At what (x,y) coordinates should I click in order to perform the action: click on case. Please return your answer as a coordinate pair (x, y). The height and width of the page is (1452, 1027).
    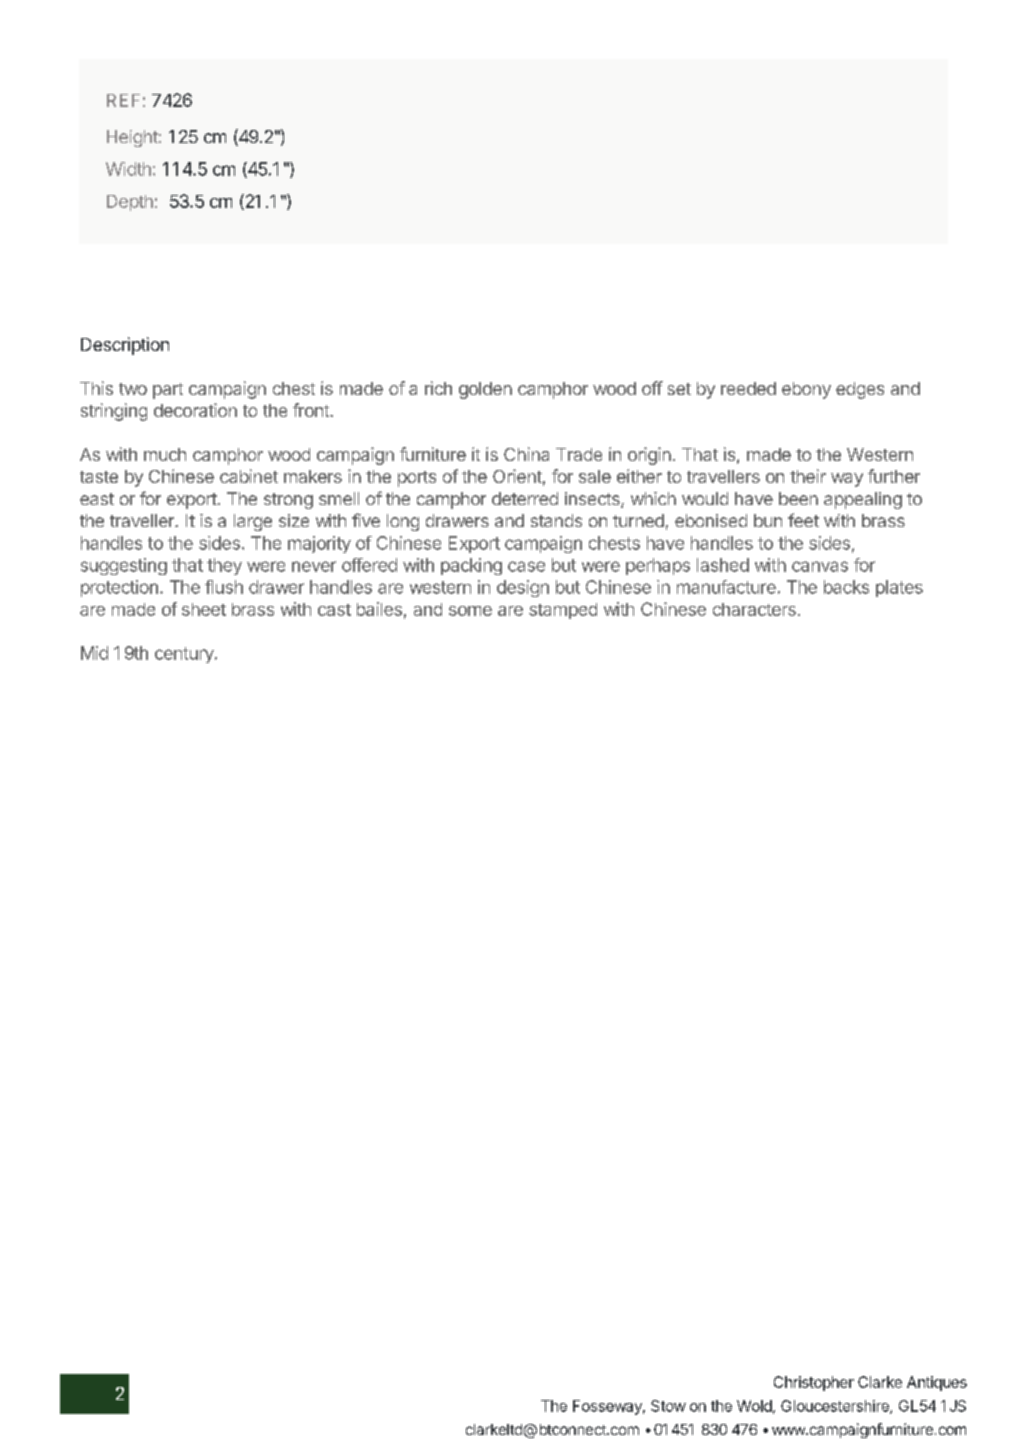
    Looking at the image, I should click on (526, 566).
